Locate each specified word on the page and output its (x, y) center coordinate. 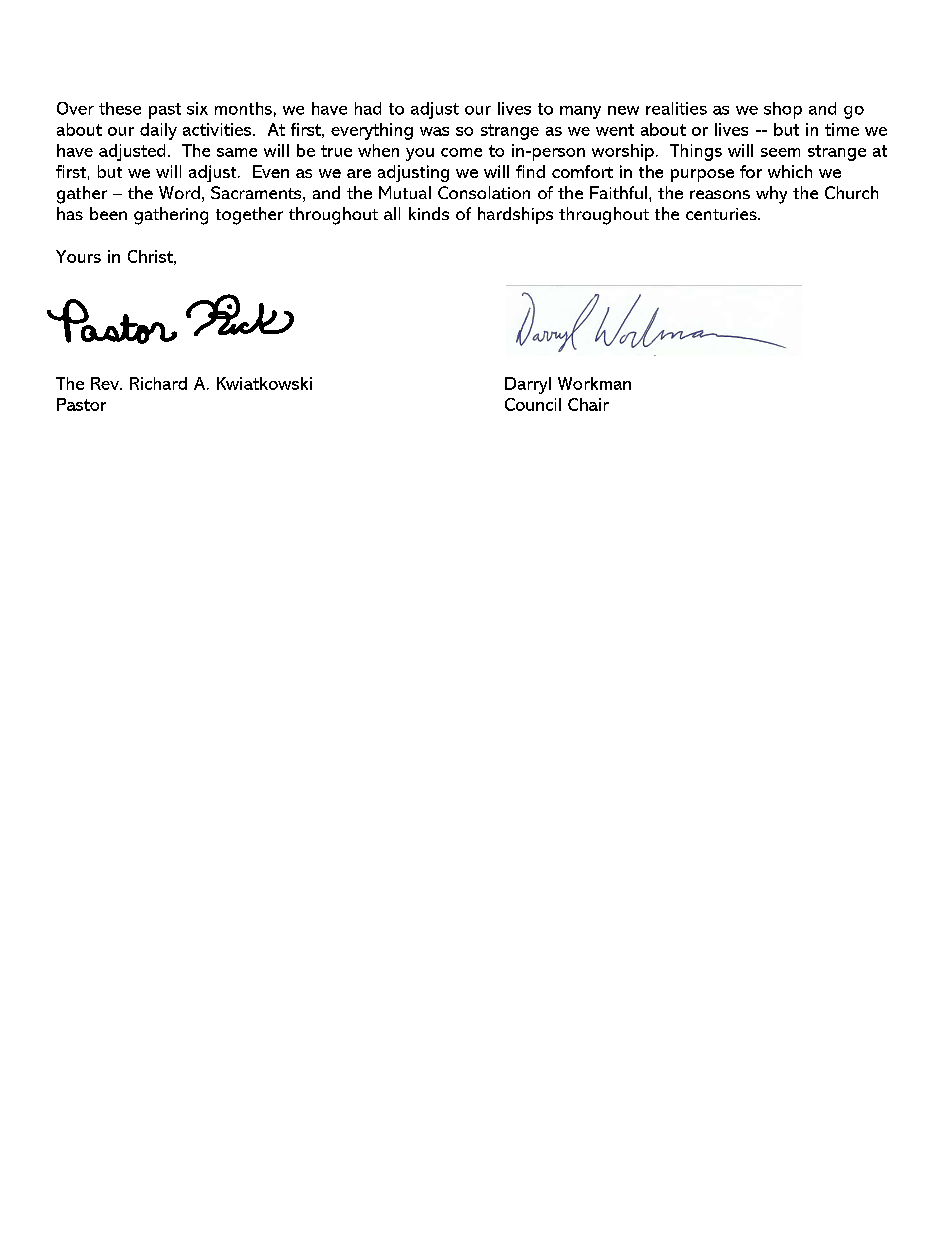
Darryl (528, 385)
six (197, 108)
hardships (515, 215)
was (434, 131)
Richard (158, 383)
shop (783, 110)
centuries (722, 214)
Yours (78, 256)
